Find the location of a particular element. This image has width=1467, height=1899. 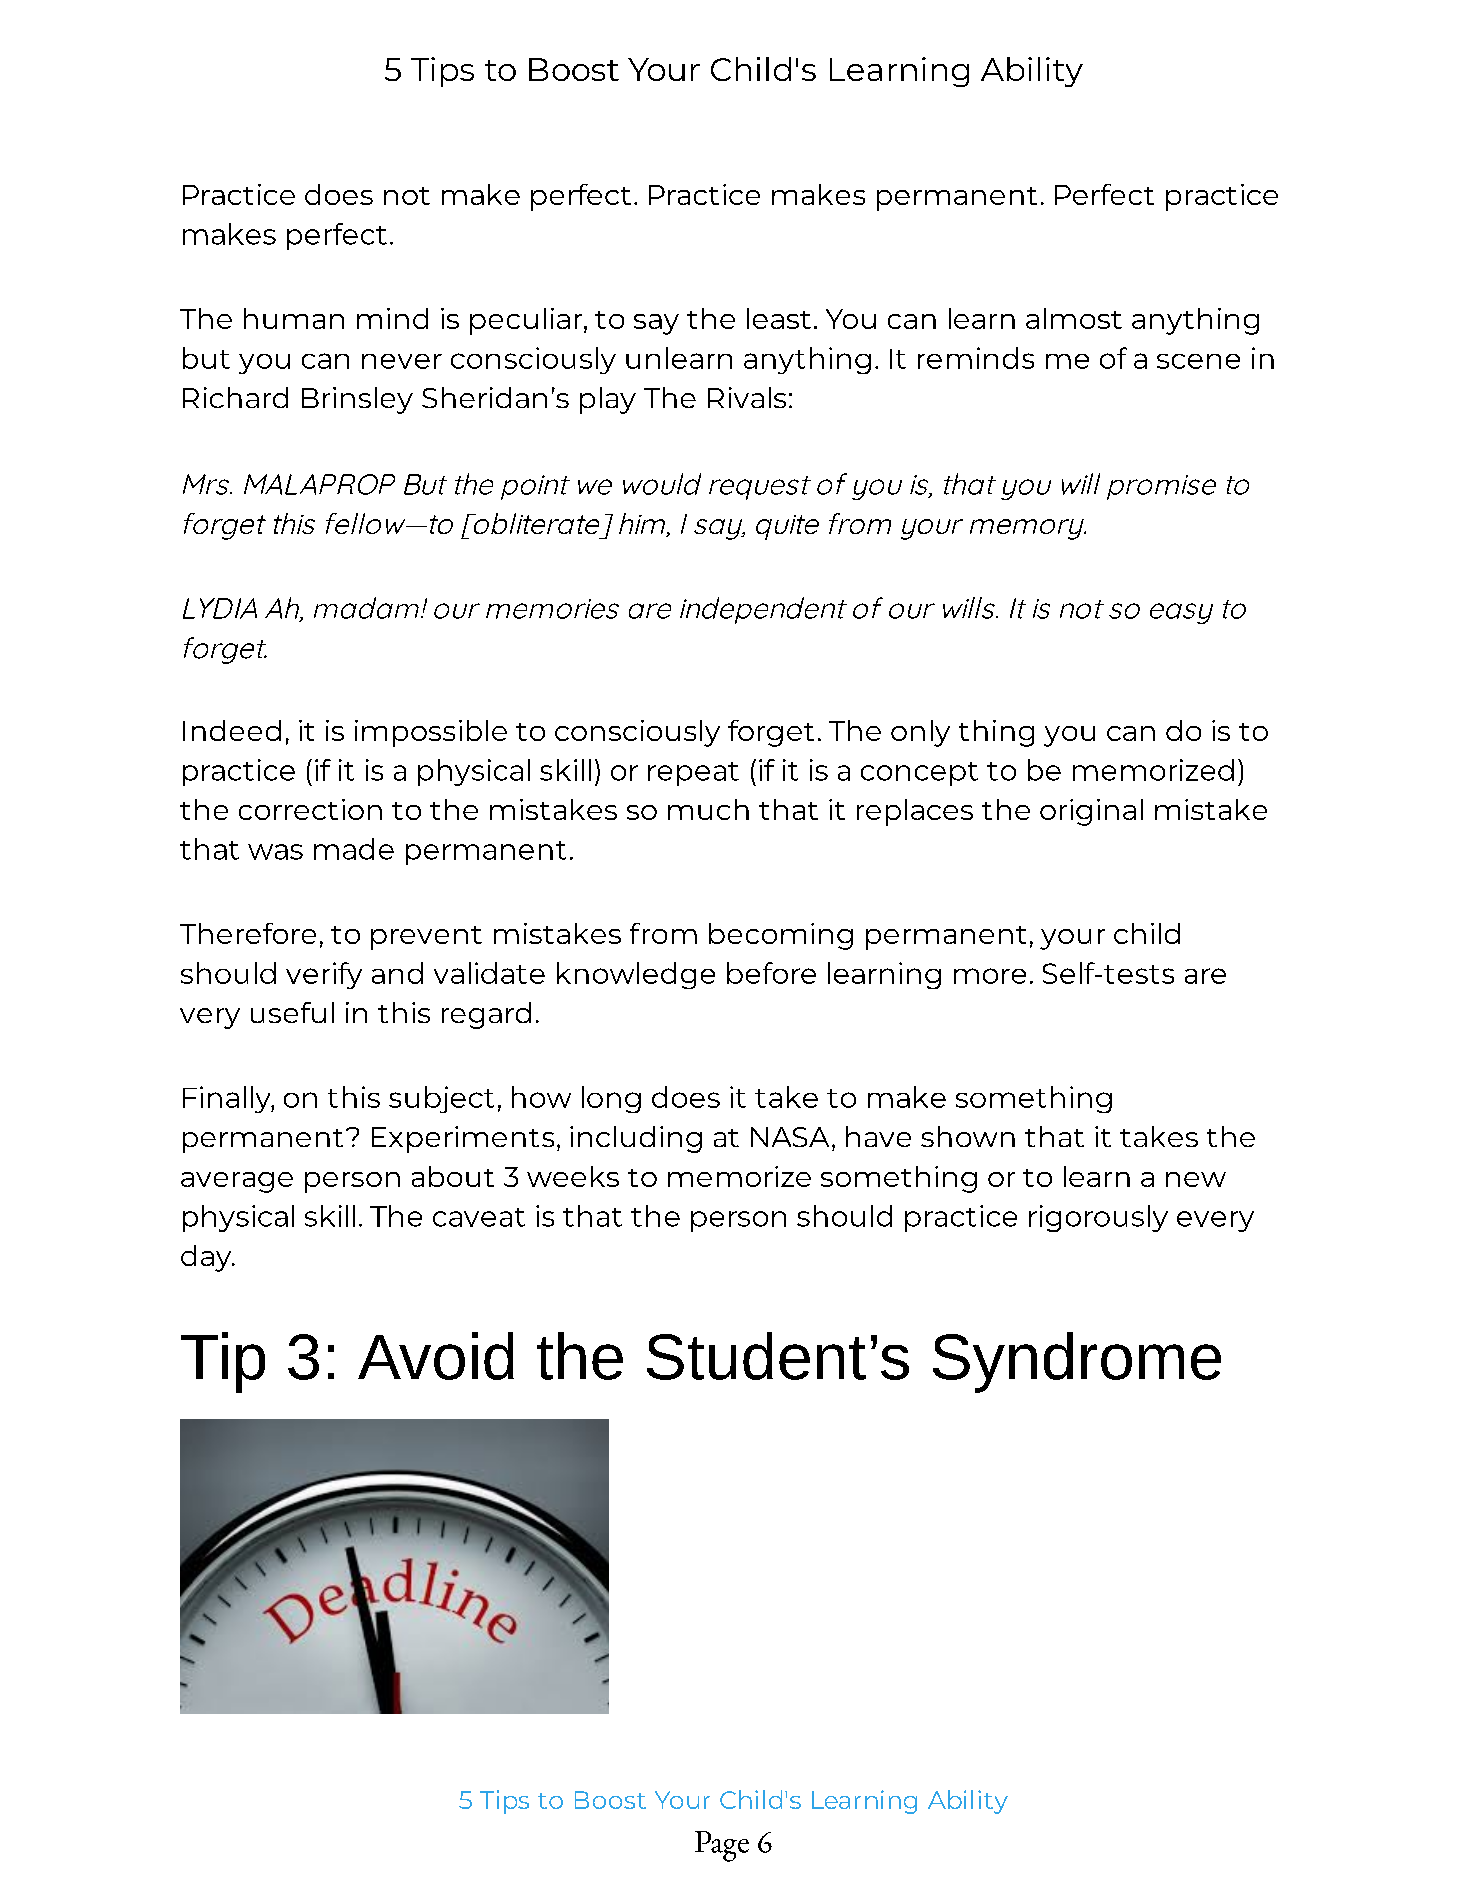

almost is located at coordinates (1074, 318).
